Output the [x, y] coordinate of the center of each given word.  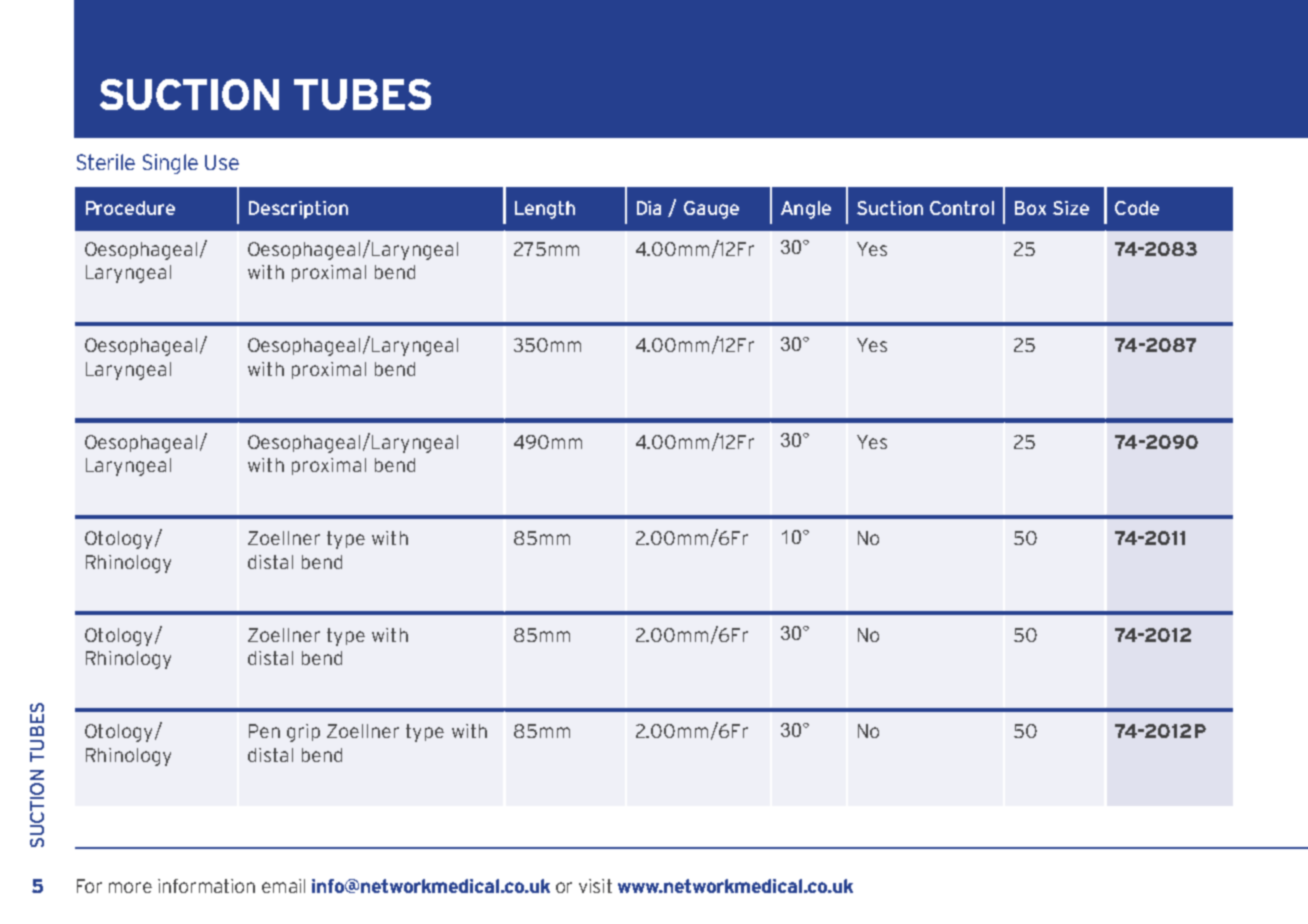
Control [962, 208]
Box [1030, 208]
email [283, 886]
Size [1071, 208]
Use [222, 162]
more [130, 887]
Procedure [130, 208]
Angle [806, 210]
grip [303, 733]
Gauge [711, 210]
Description [298, 210]
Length [545, 210]
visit [595, 886]
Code [1137, 208]
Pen [264, 731]
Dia [649, 208]
